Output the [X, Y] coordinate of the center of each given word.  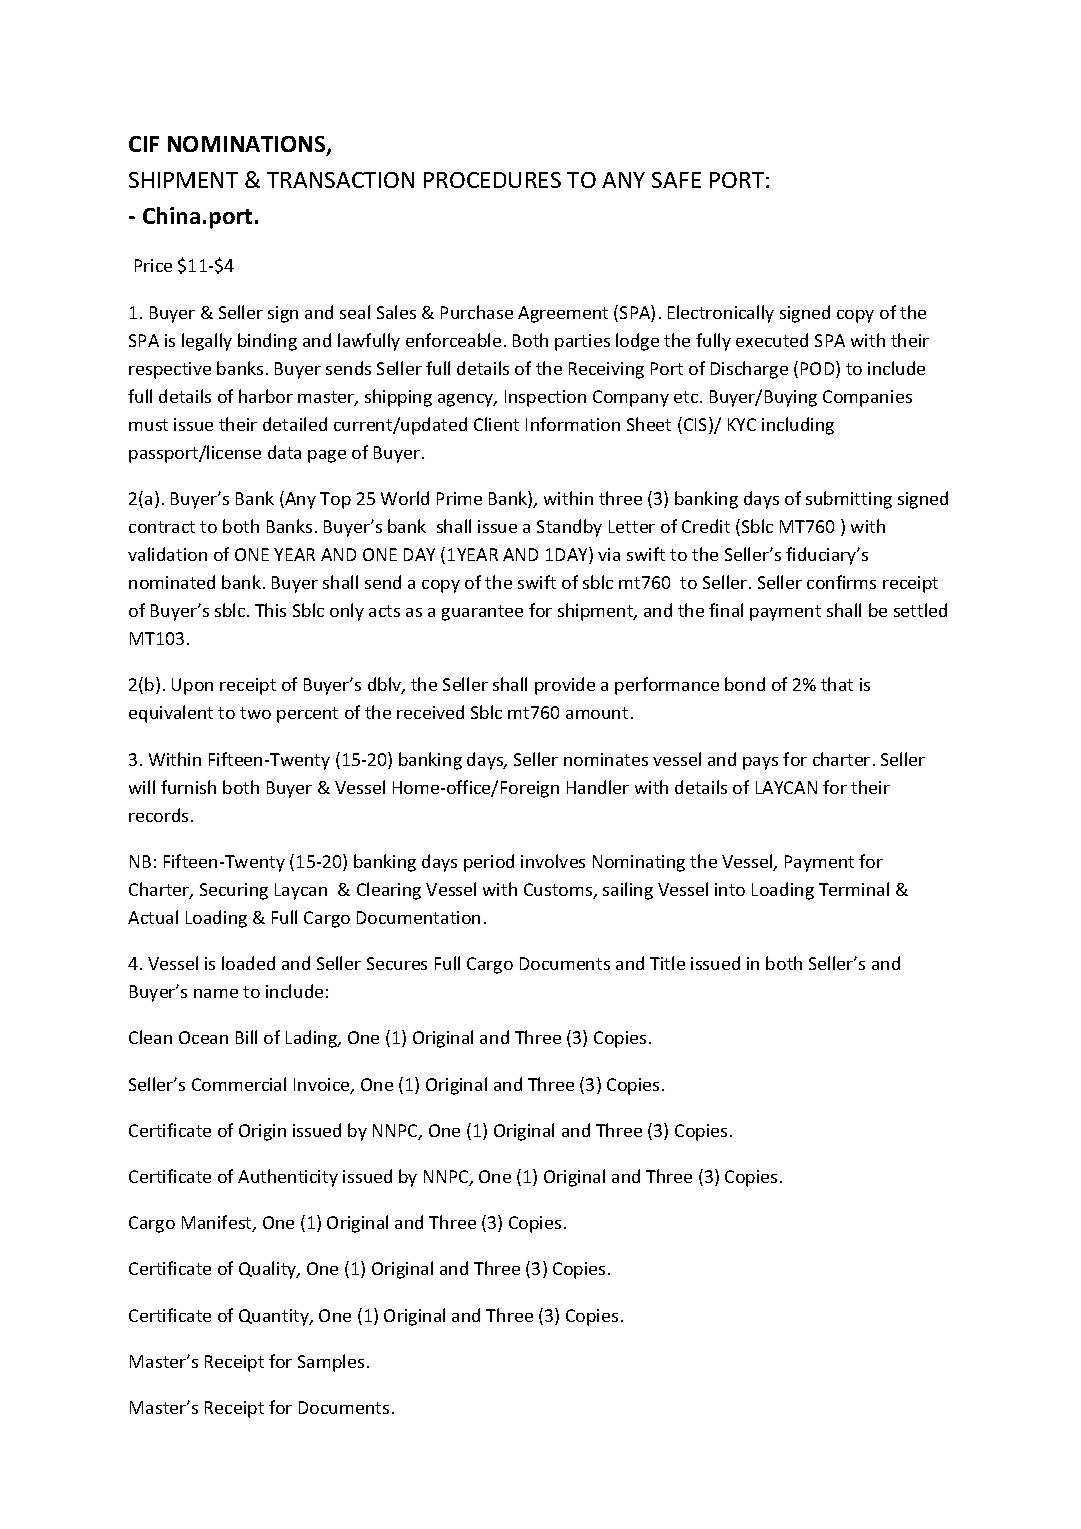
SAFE [676, 180]
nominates [606, 759]
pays [760, 763]
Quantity [275, 1317]
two [255, 713]
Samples [331, 1363]
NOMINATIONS [248, 145]
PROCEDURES [492, 180]
